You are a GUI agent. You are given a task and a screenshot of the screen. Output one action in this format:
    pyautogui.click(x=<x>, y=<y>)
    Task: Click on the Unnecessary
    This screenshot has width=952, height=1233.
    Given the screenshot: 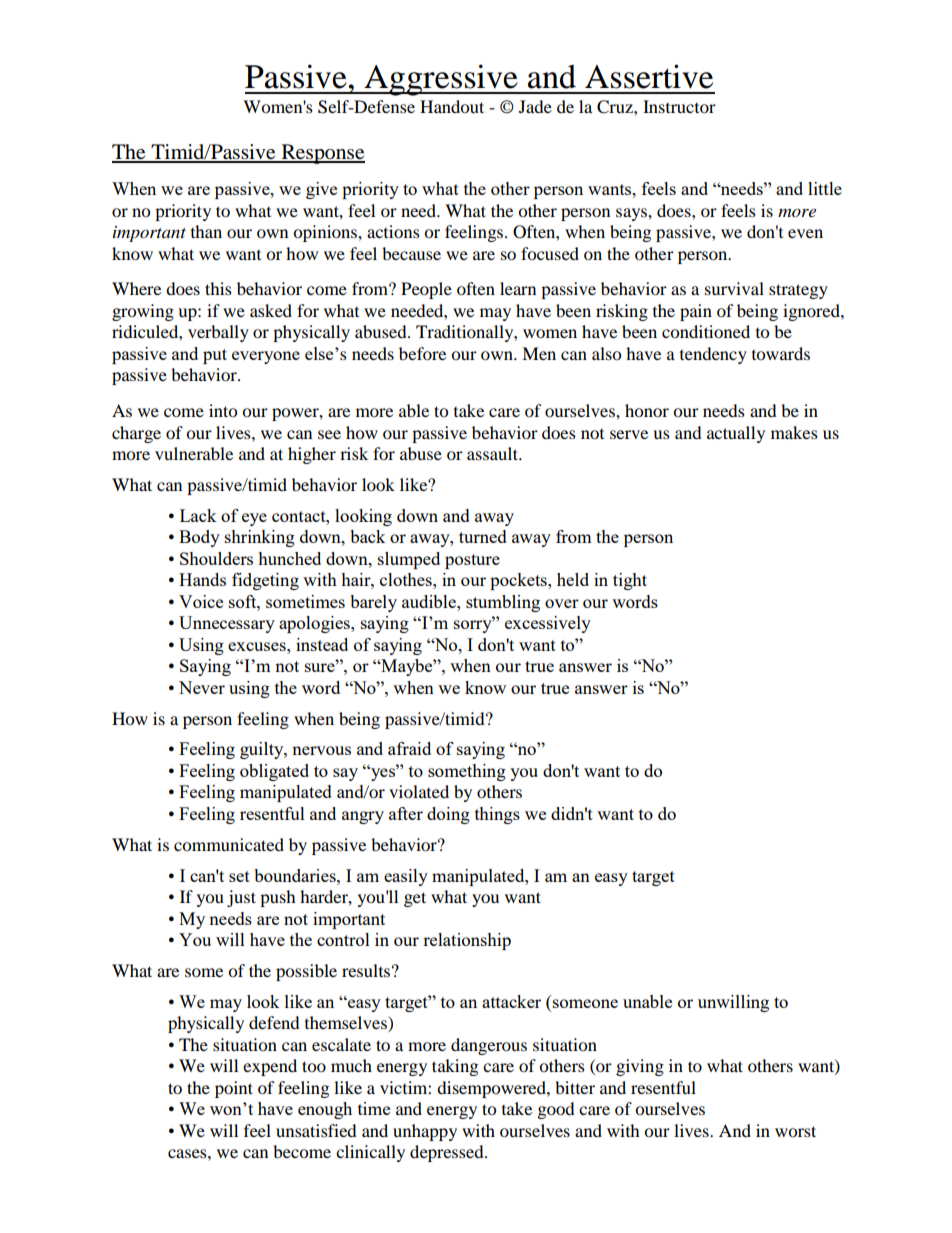 What is the action you would take?
    pyautogui.click(x=227, y=624)
